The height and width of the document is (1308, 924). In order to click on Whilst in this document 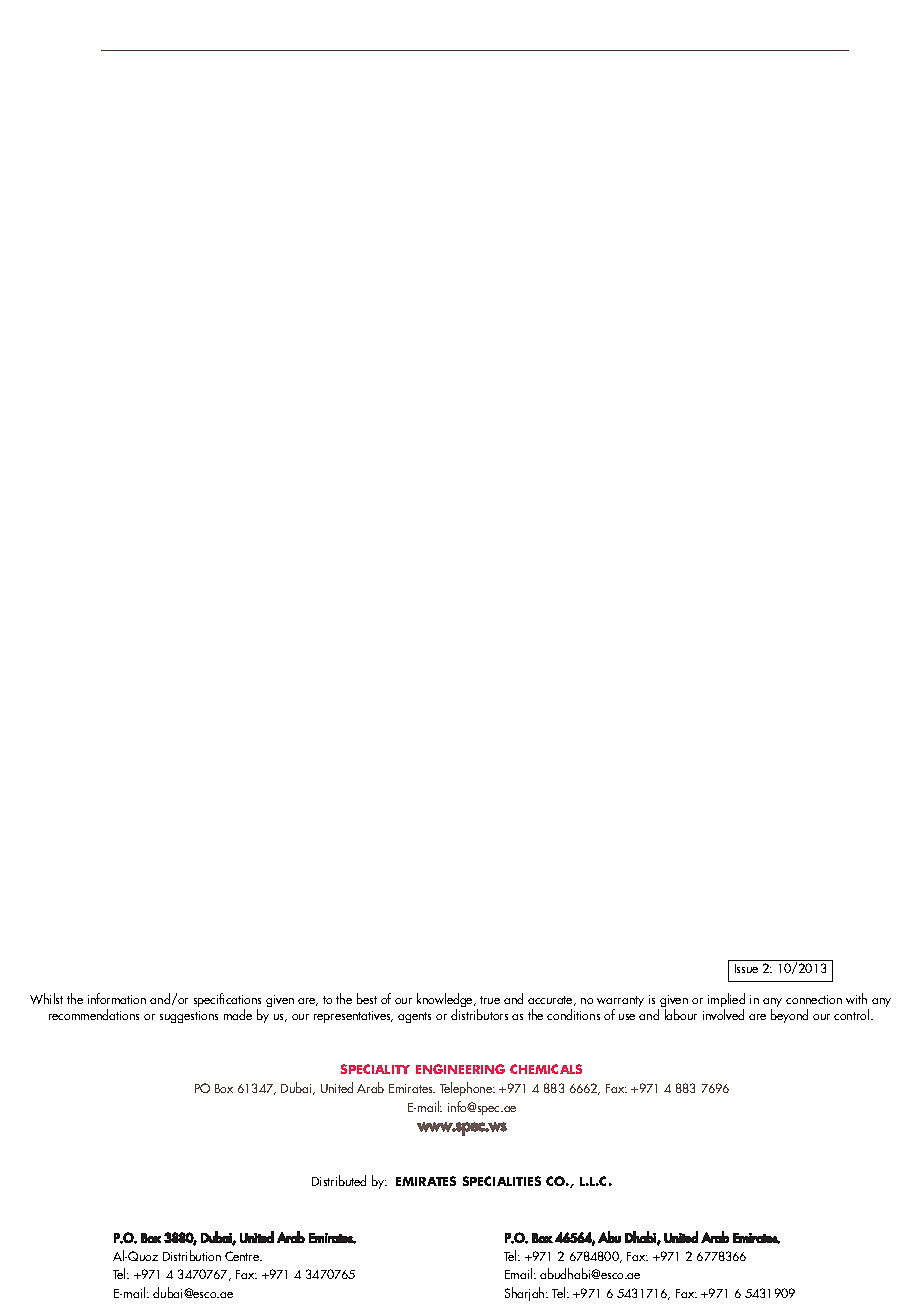, I will do `click(46, 998)`.
